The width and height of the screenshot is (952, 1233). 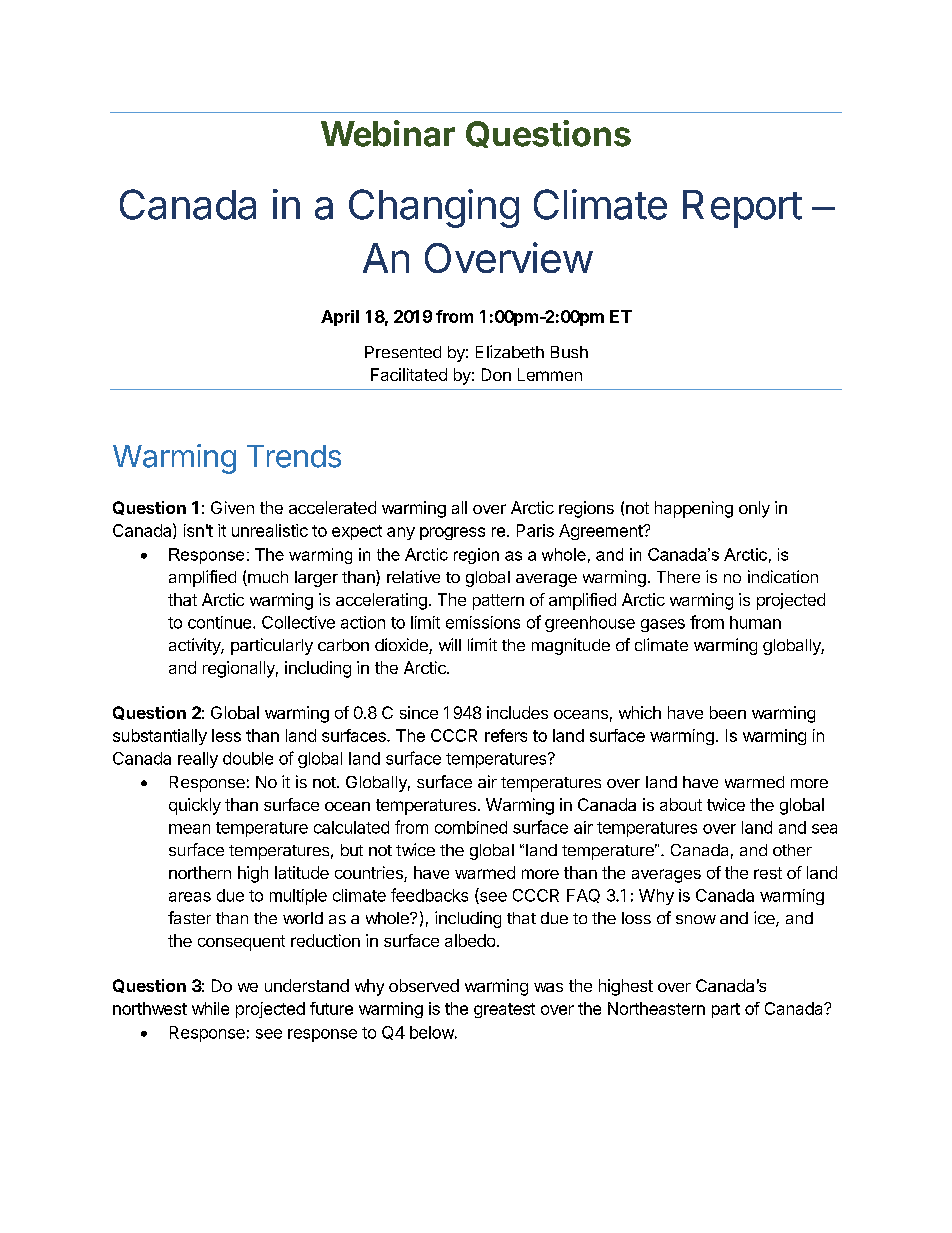 I want to click on Report, so click(x=742, y=209).
